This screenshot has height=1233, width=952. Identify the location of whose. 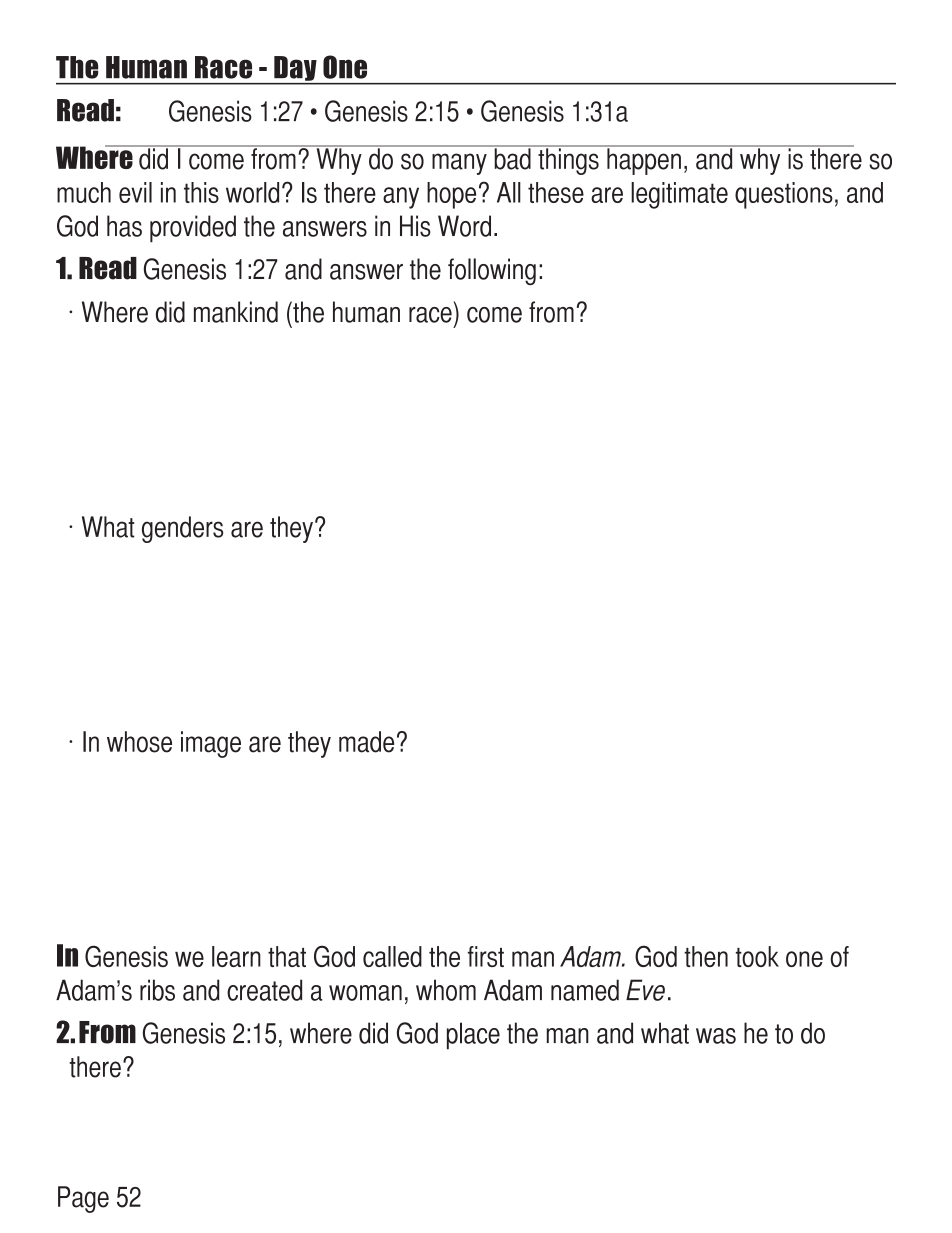
(139, 742).
